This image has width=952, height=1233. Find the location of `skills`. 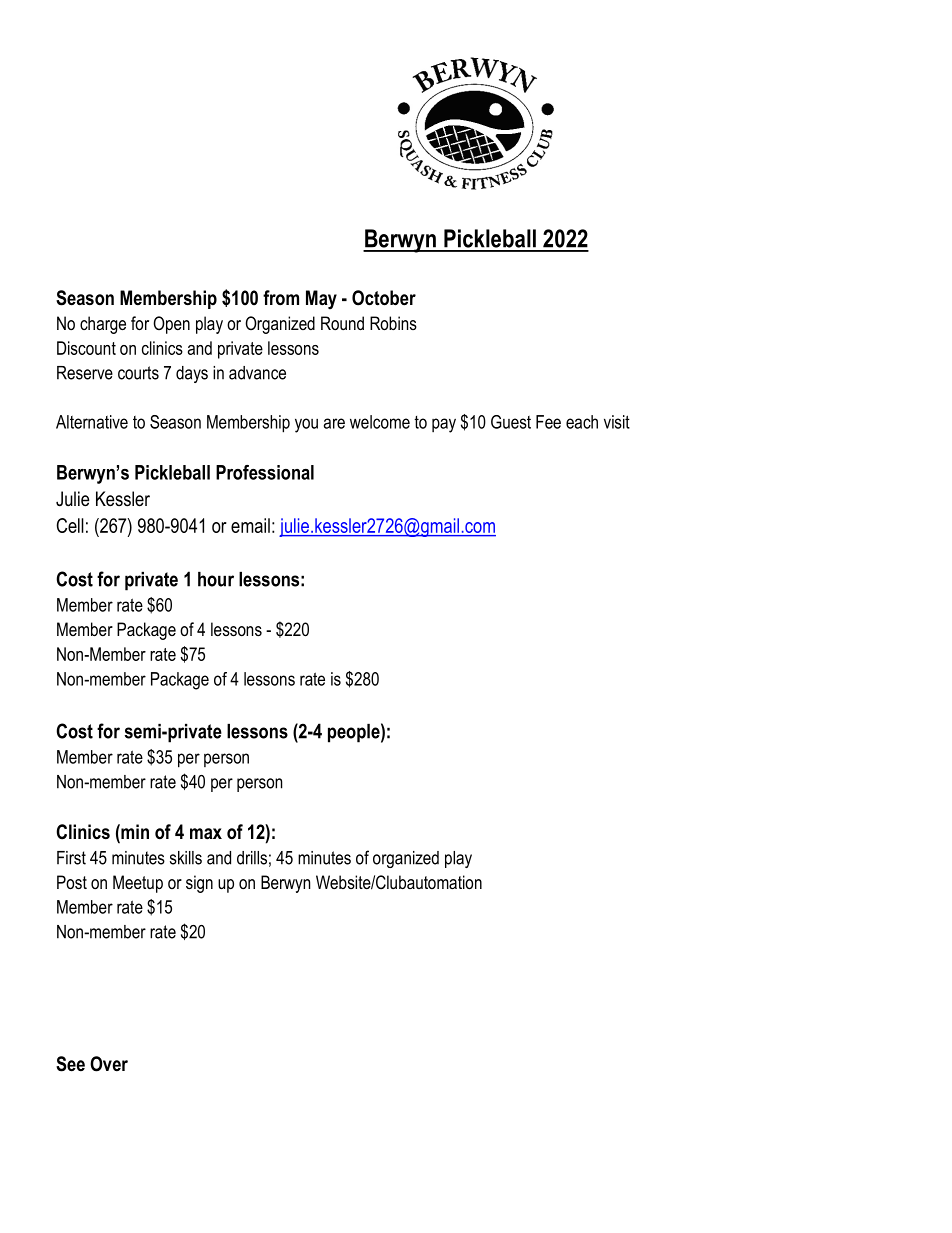

skills is located at coordinates (186, 858).
